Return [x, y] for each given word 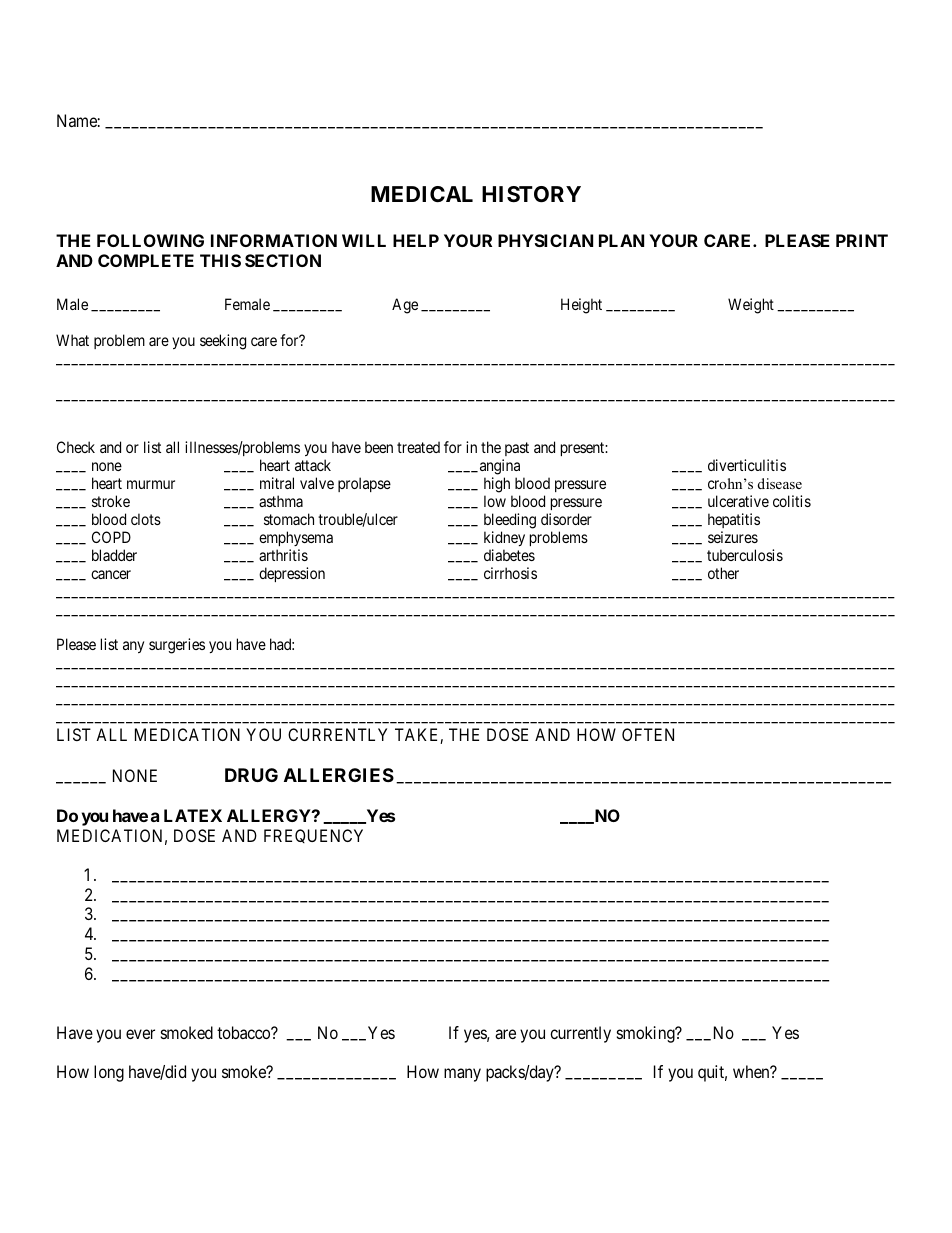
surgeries [177, 646]
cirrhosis [510, 573]
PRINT [862, 240]
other [723, 573]
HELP [416, 240]
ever [140, 1034]
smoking [647, 1034]
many [462, 1075]
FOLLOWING [150, 240]
